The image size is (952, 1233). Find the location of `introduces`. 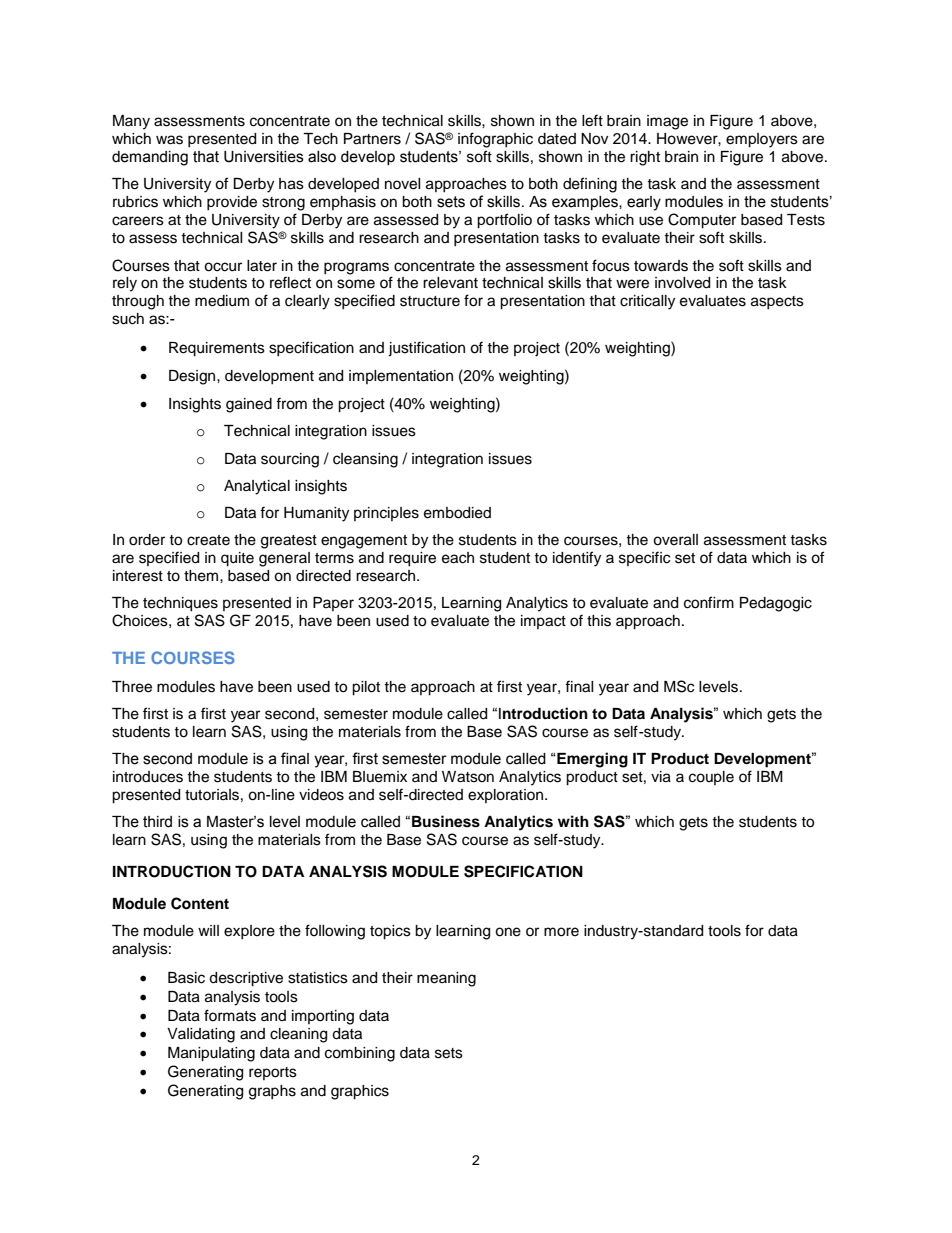

introduces is located at coordinates (148, 777).
